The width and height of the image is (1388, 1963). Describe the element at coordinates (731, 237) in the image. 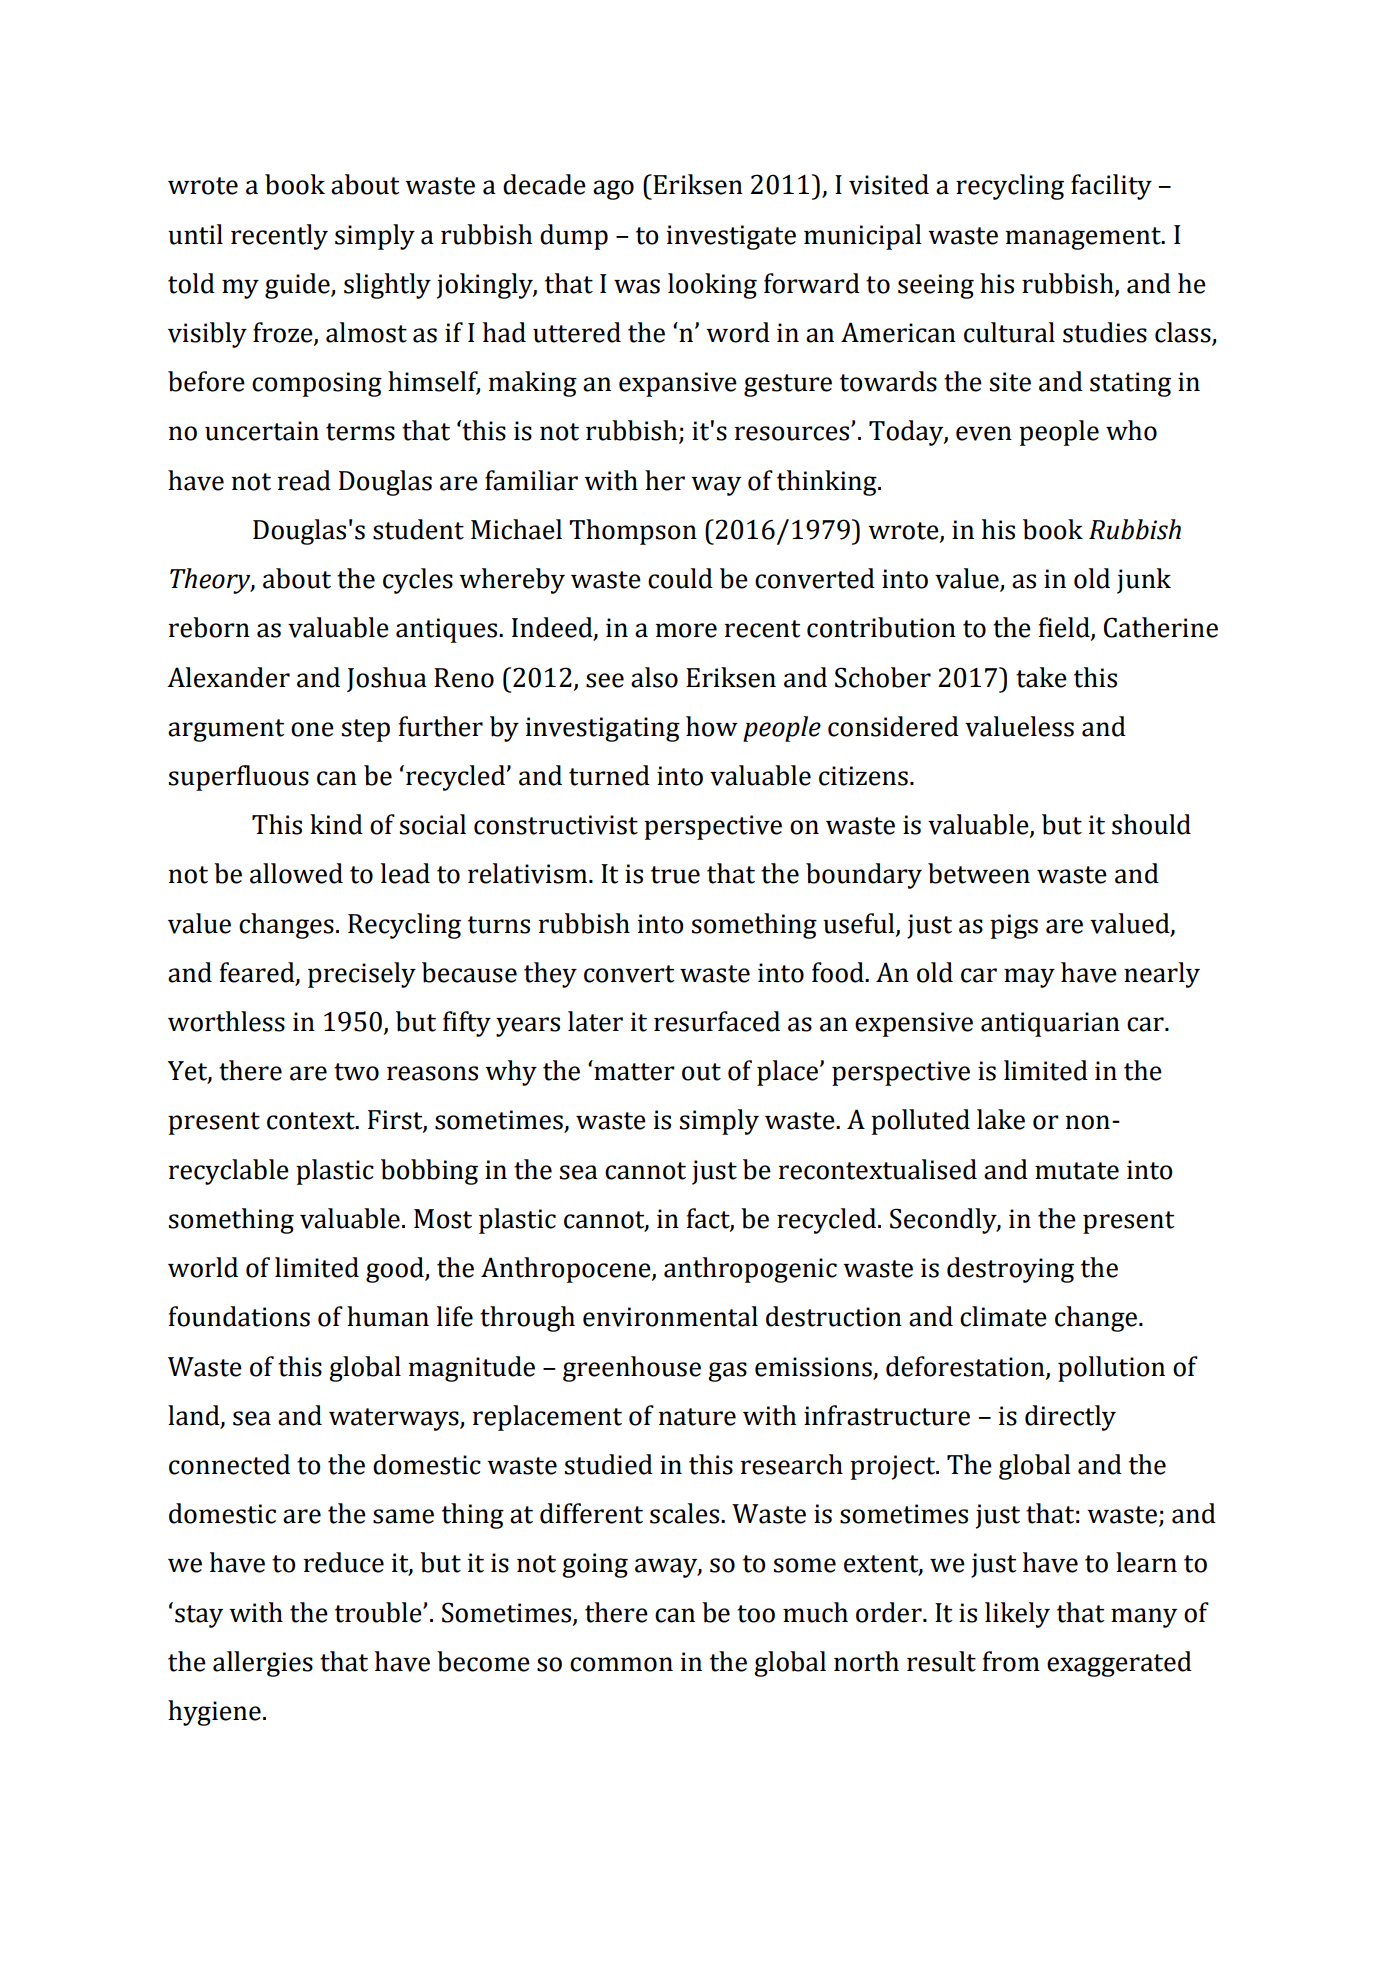

I see `investigate` at that location.
